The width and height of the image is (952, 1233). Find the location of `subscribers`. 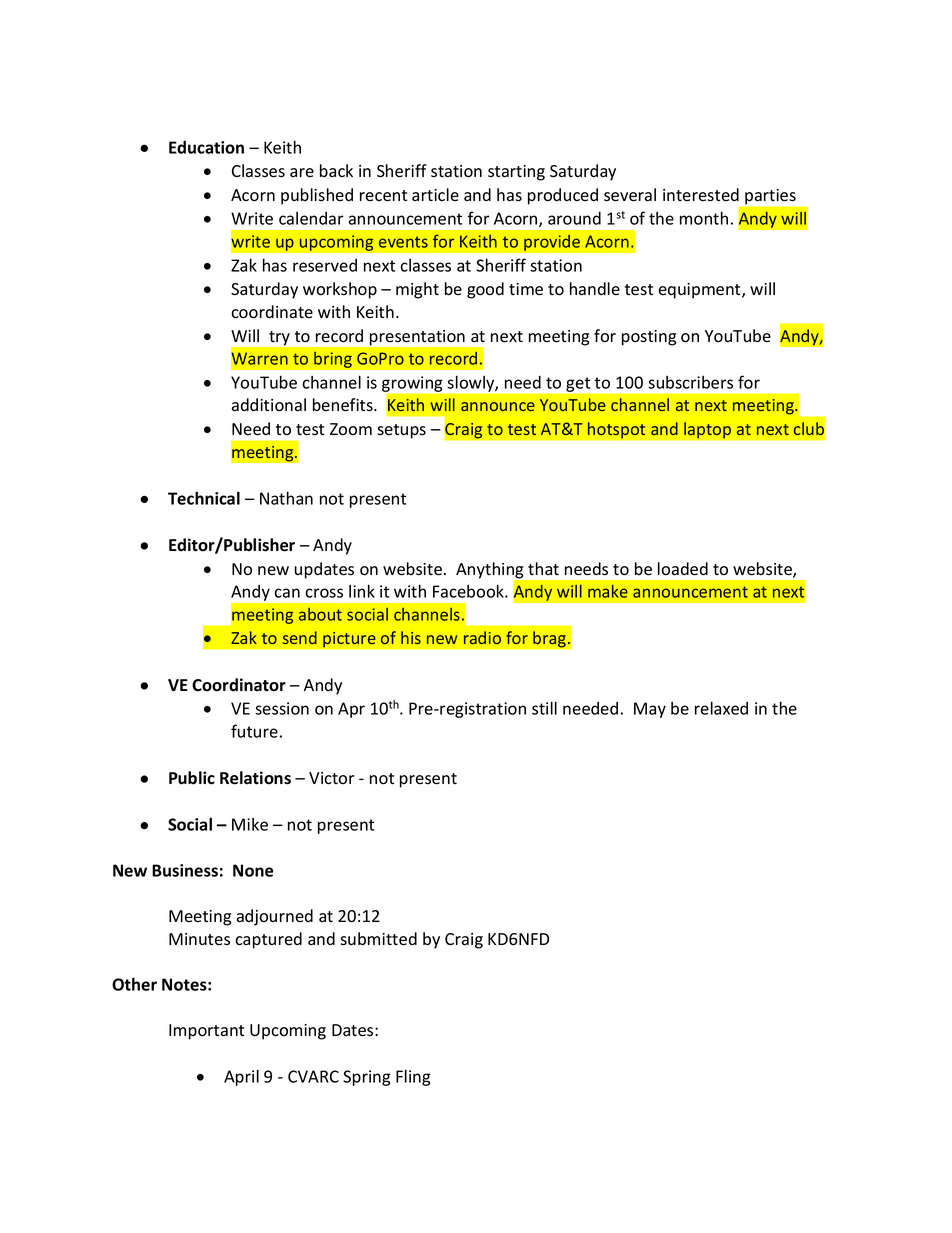

subscribers is located at coordinates (690, 382).
